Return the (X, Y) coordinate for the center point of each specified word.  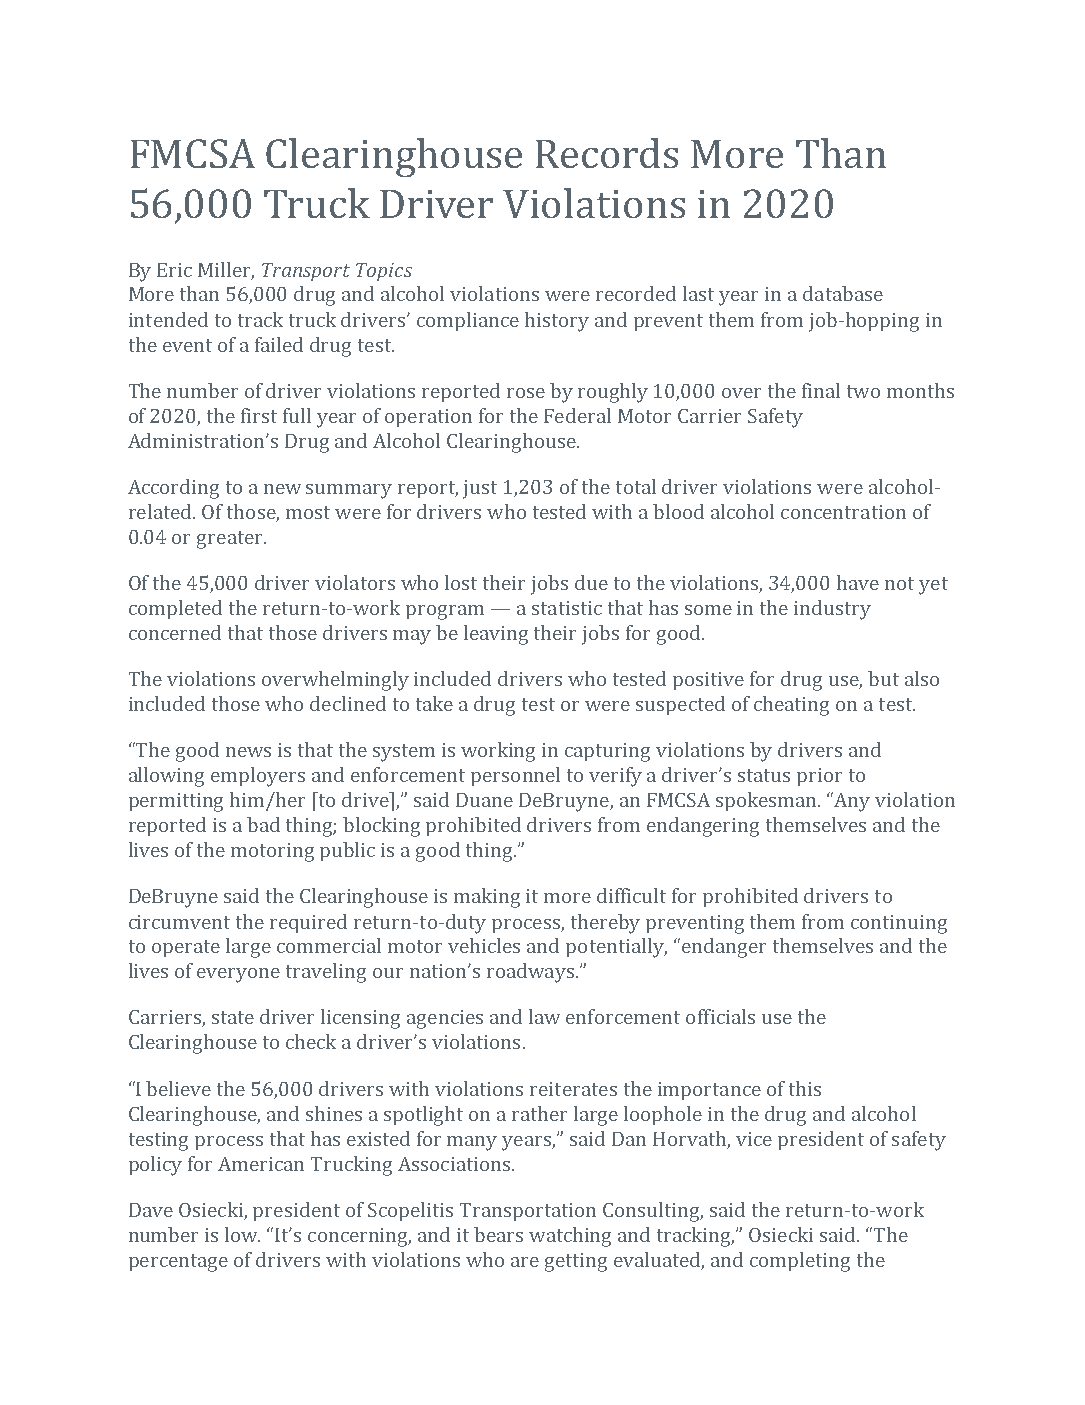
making (487, 898)
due (591, 582)
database (843, 293)
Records (607, 153)
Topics (384, 272)
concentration (843, 512)
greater (231, 540)
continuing (899, 924)
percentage (178, 1263)
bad (263, 824)
